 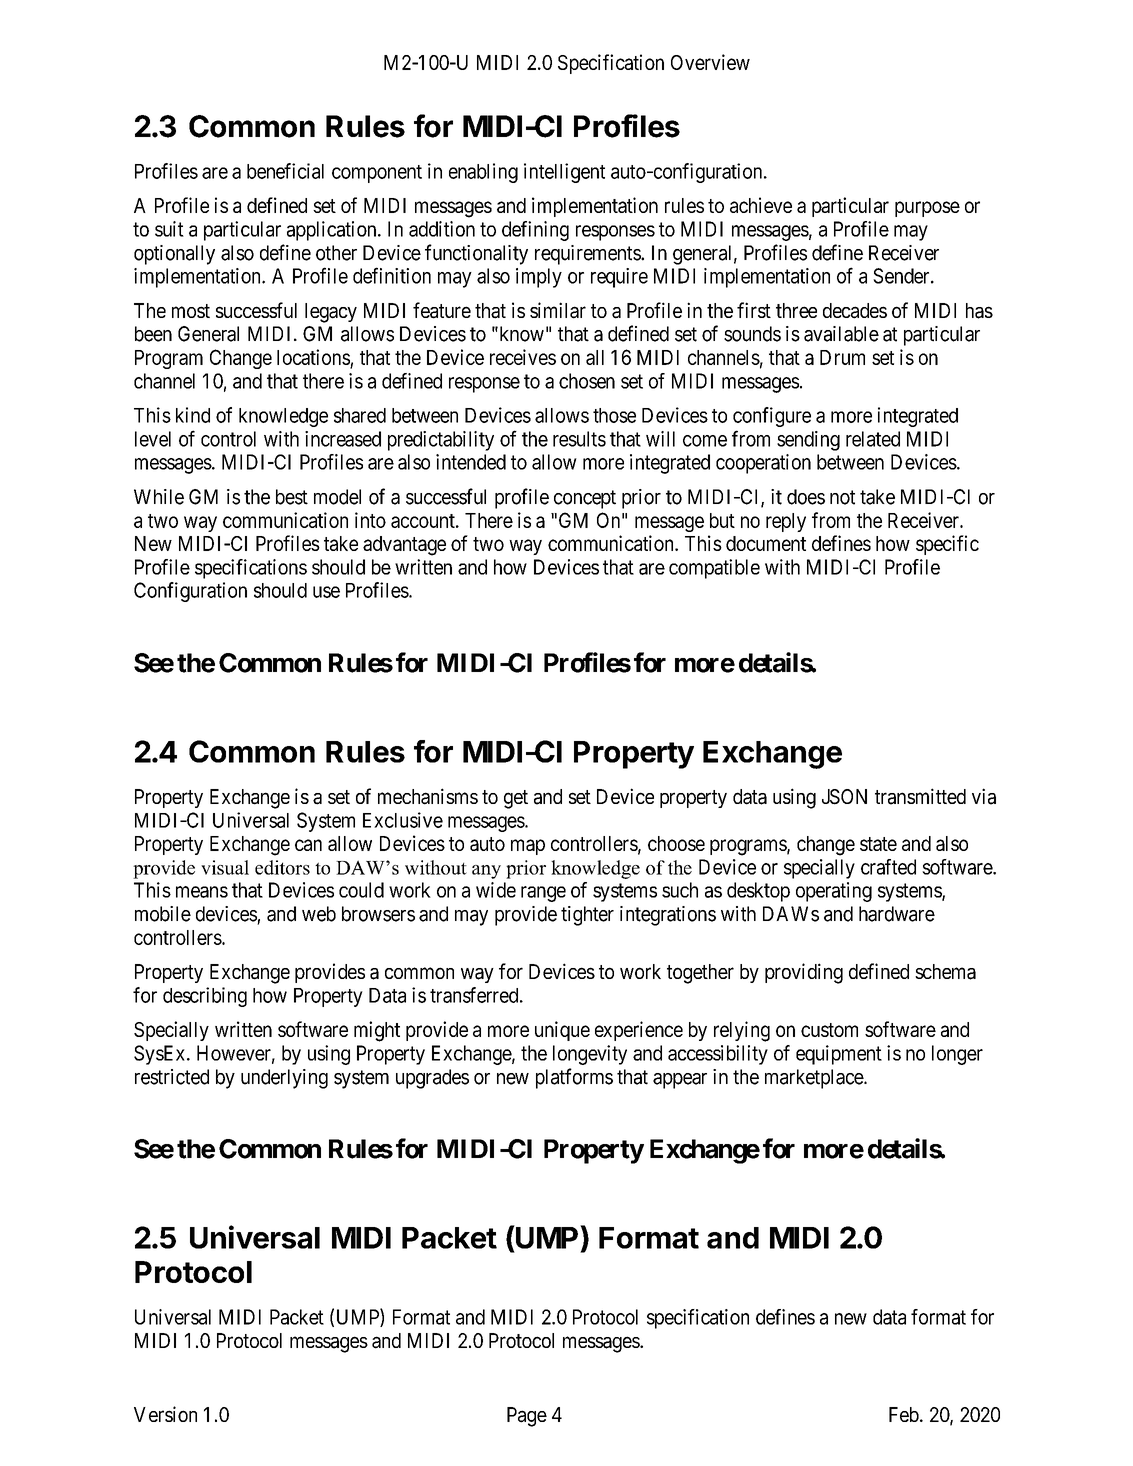 What do you see at coordinates (165, 1414) in the screenshot?
I see `Version` at bounding box center [165, 1414].
